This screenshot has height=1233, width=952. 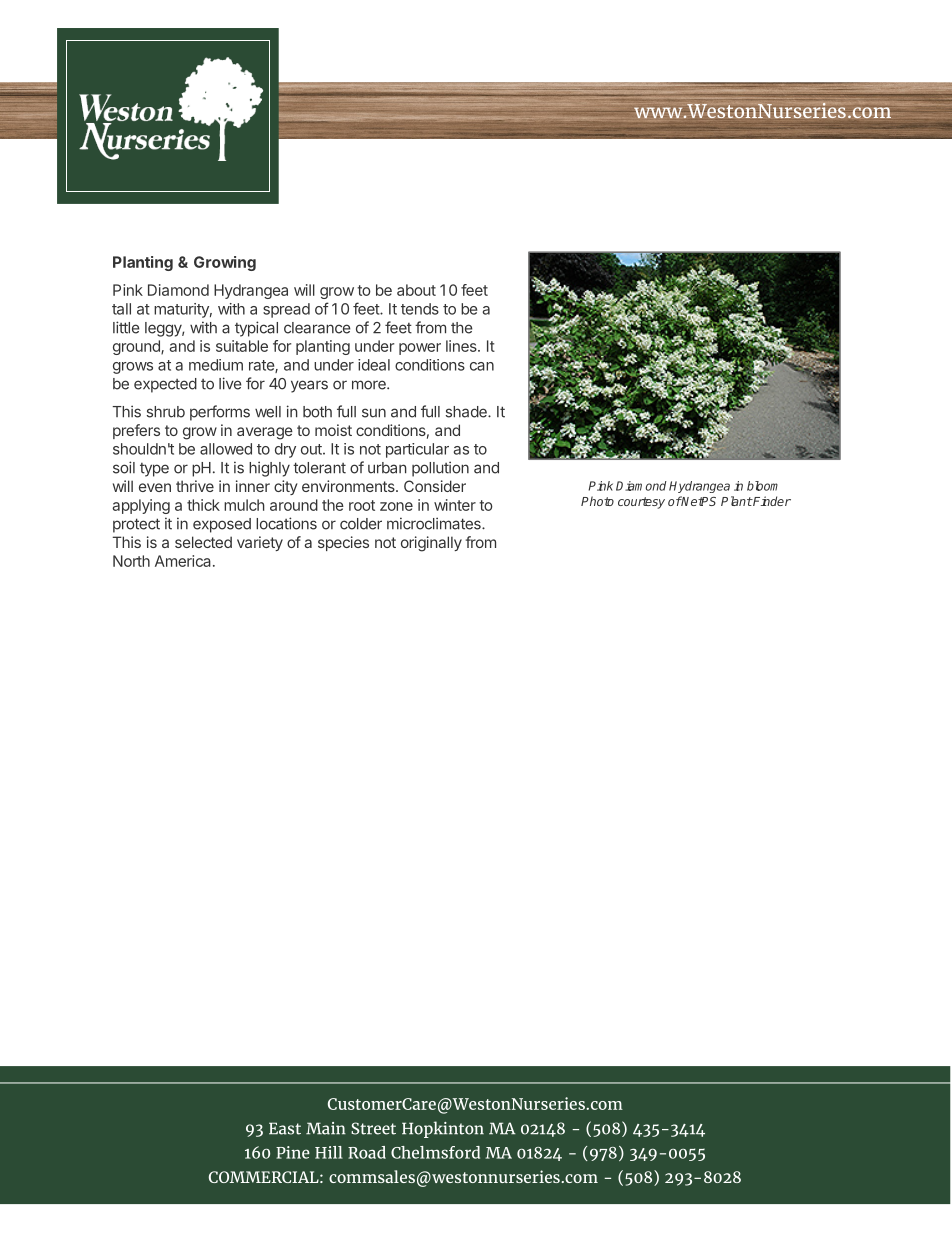 What do you see at coordinates (256, 329) in the screenshot?
I see `typical` at bounding box center [256, 329].
